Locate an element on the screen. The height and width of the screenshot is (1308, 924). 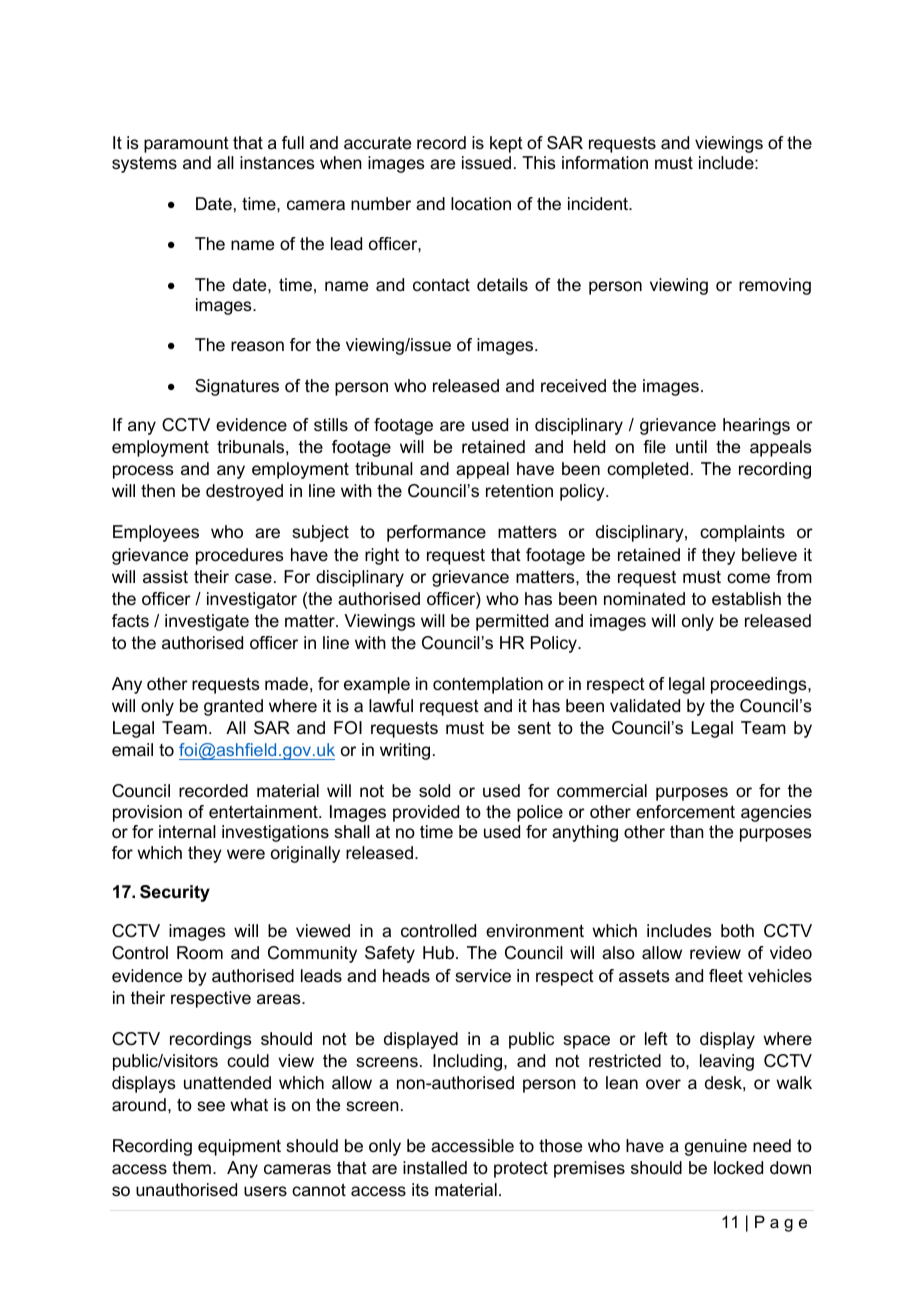
provided is located at coordinates (426, 813).
